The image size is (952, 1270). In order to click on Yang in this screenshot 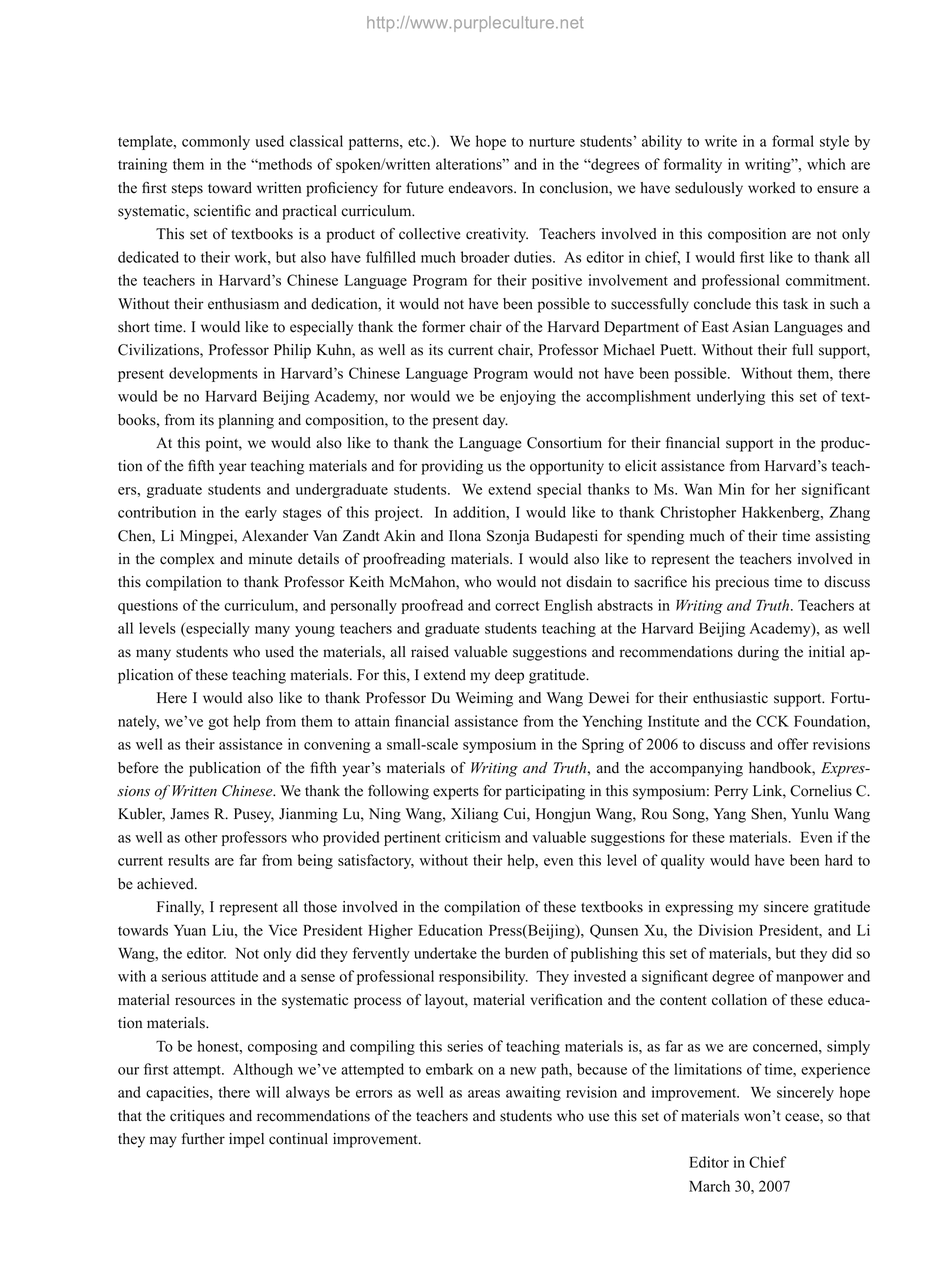, I will do `click(729, 815)`.
